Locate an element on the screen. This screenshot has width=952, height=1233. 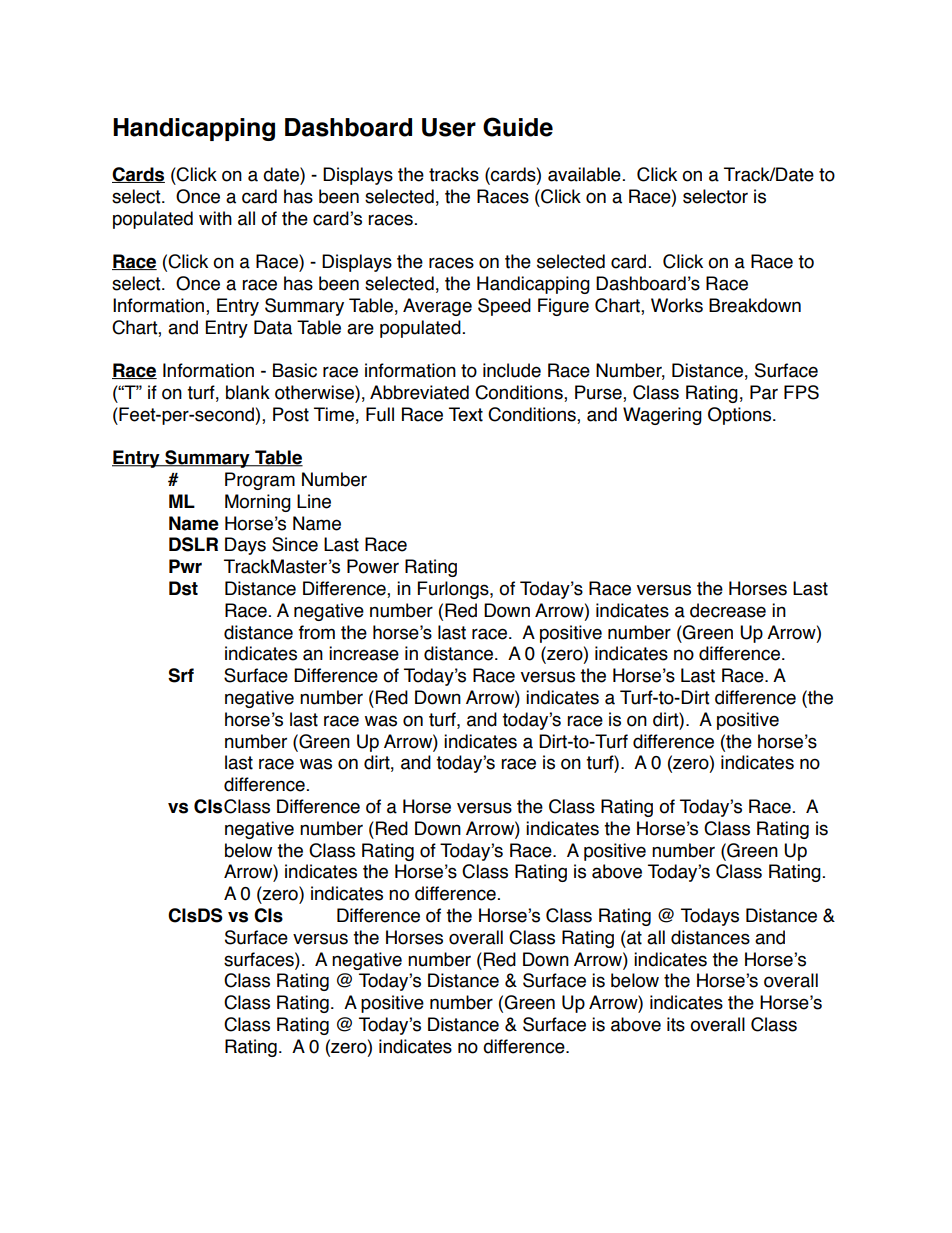
available is located at coordinates (584, 174).
